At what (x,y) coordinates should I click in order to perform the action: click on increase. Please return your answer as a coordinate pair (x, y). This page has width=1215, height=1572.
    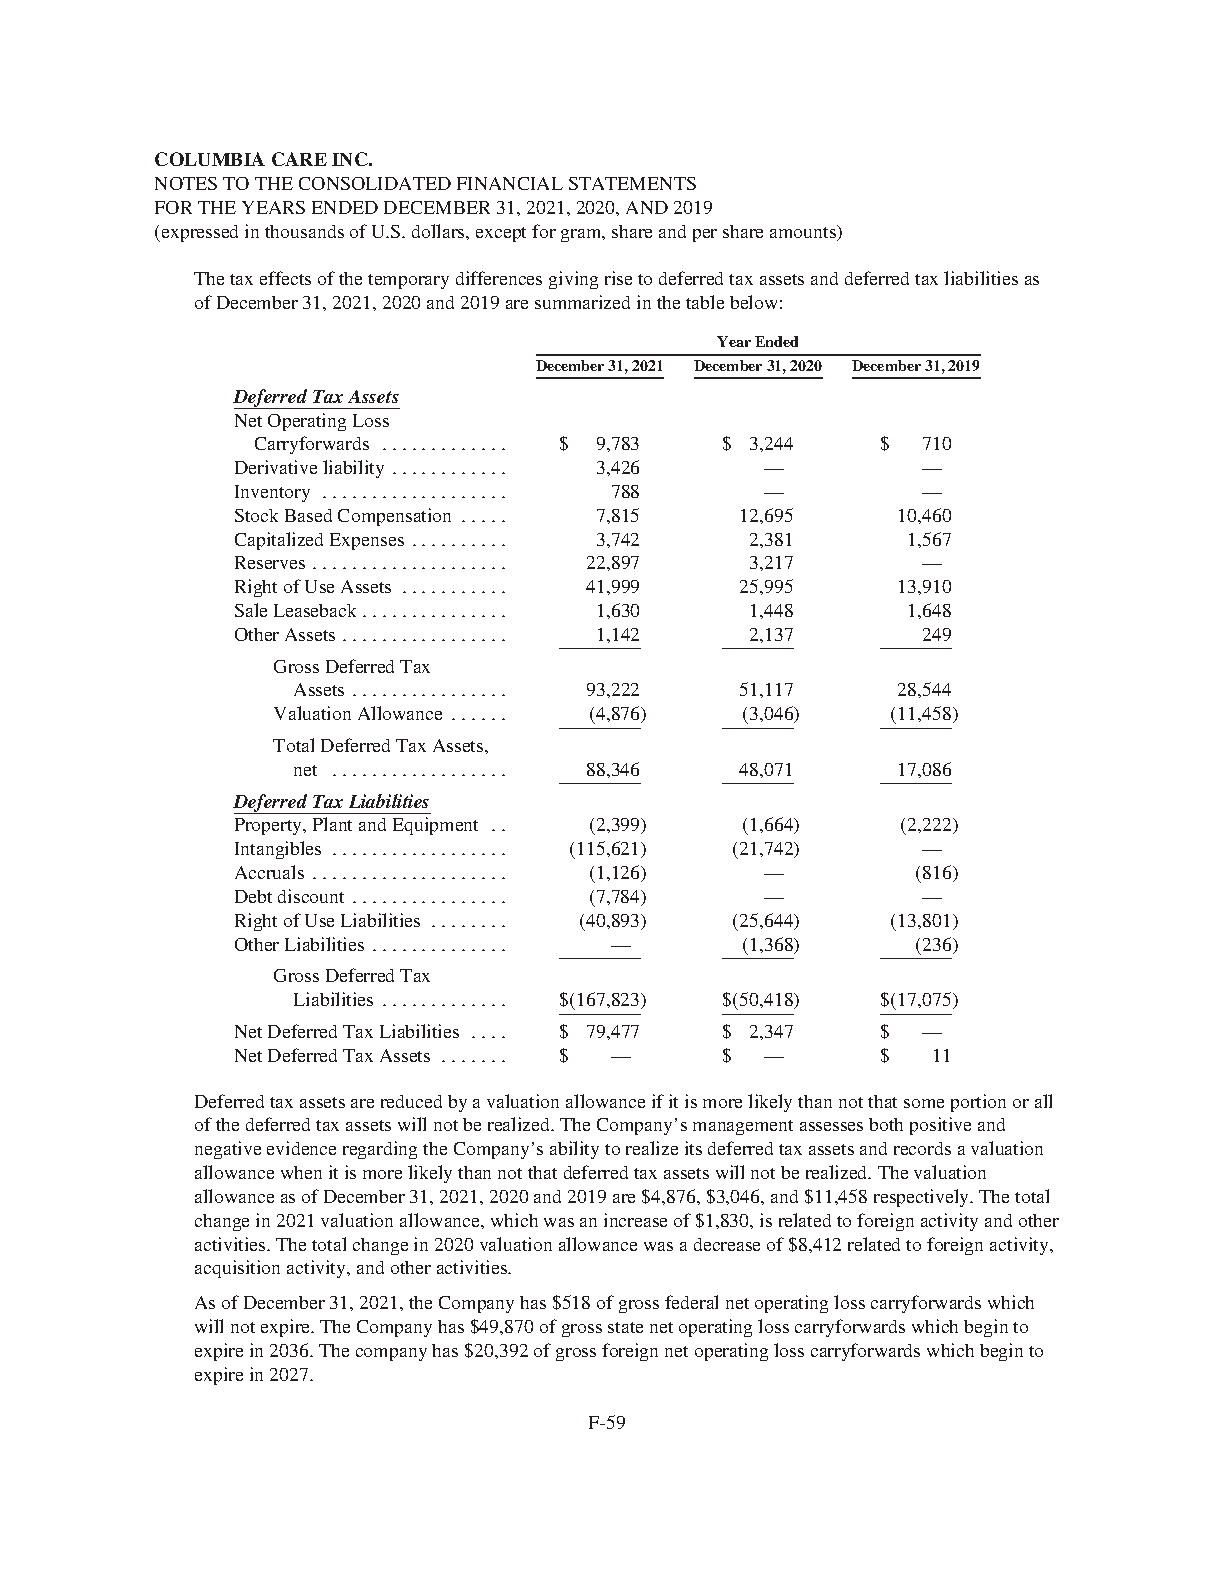
    Looking at the image, I should click on (635, 1220).
